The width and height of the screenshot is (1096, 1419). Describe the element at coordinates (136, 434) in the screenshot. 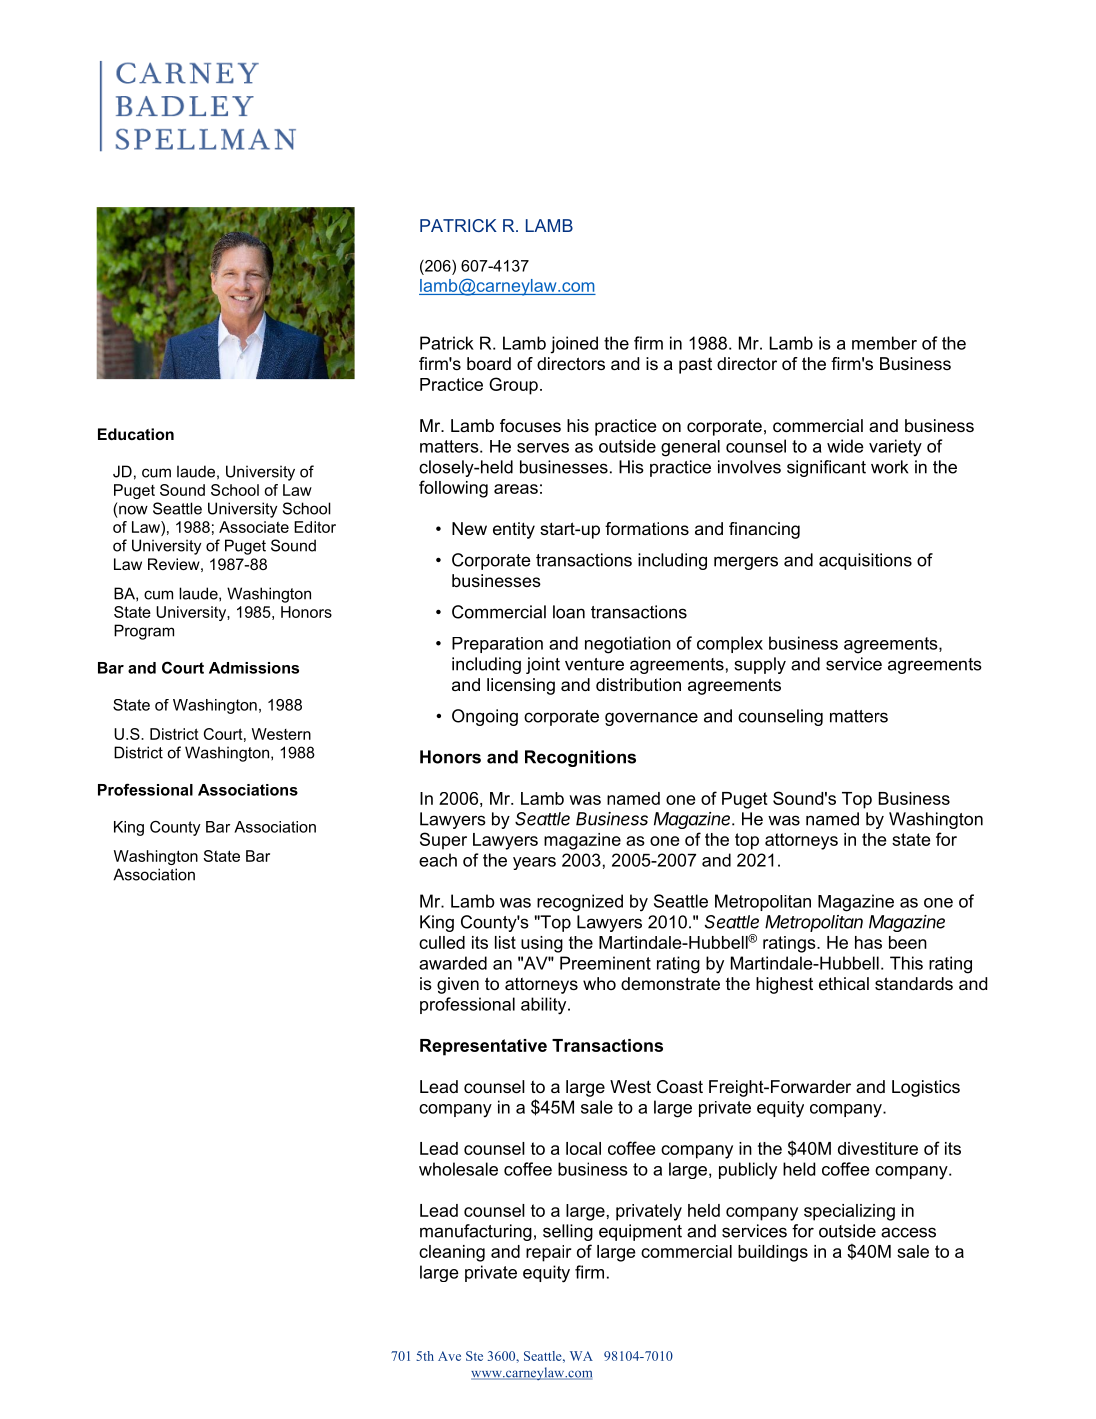

I see `Education` at that location.
